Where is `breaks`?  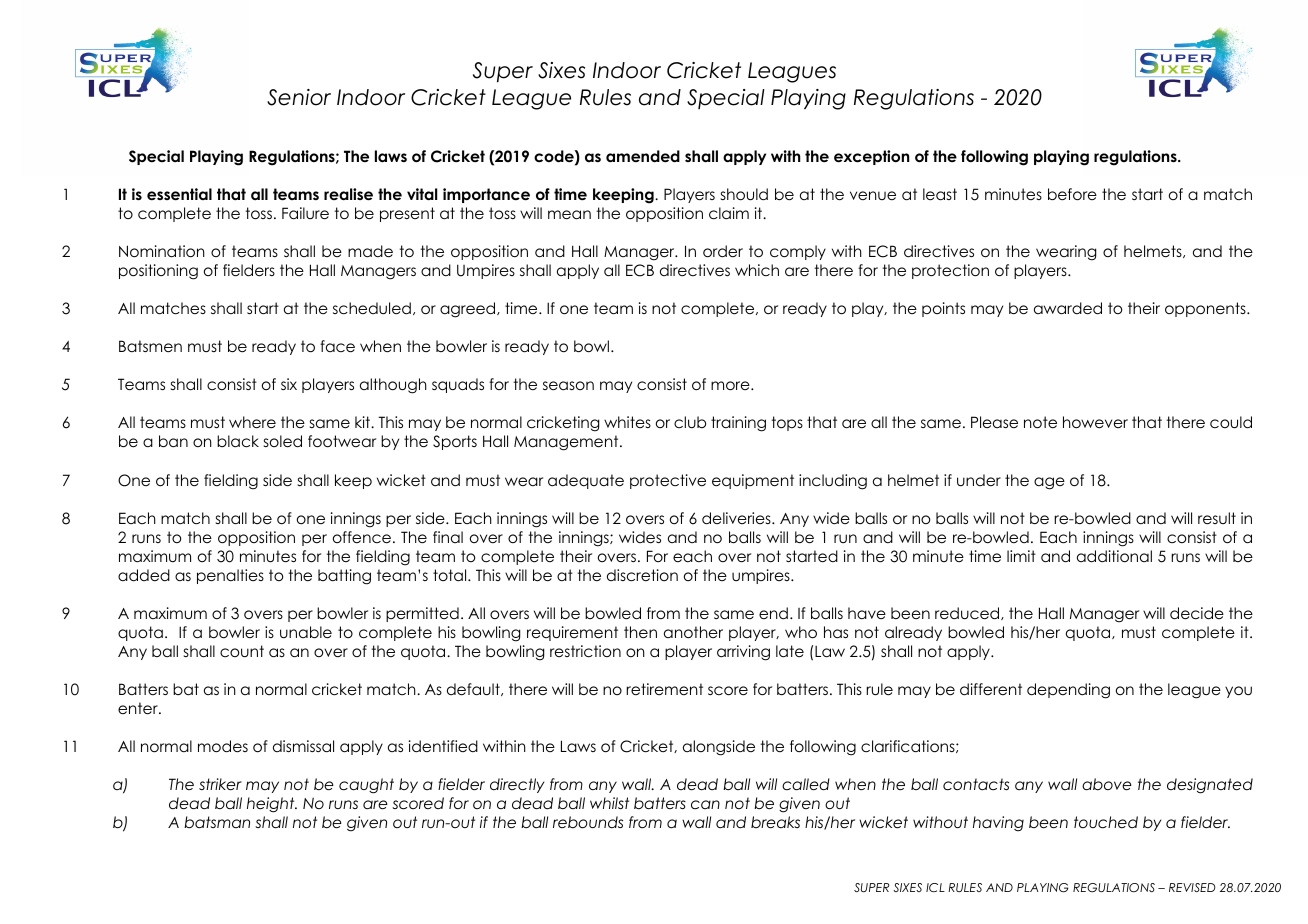 breaks is located at coordinates (775, 822).
